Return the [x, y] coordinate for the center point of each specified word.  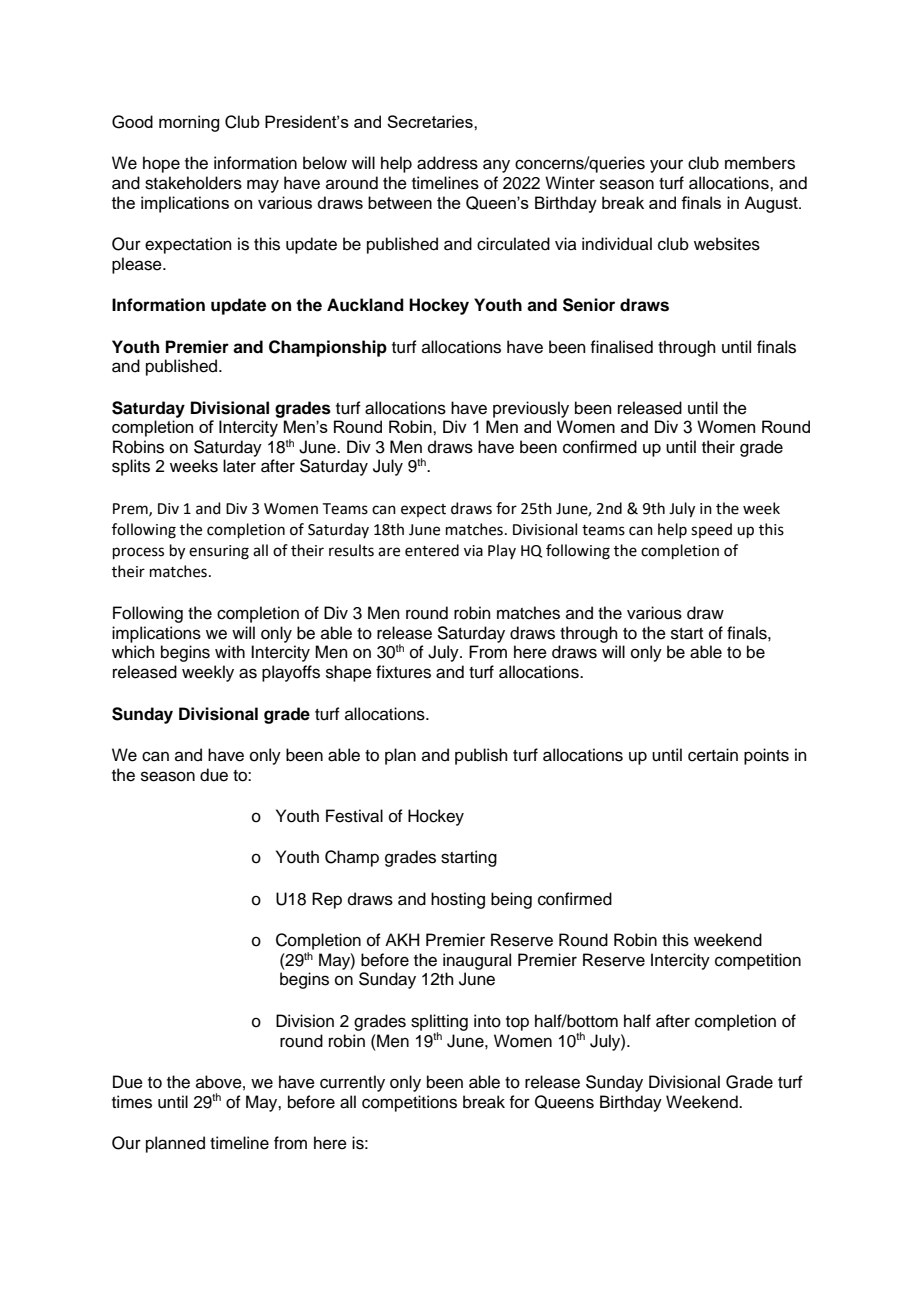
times [132, 1102]
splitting [439, 1023]
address [447, 163]
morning [189, 123]
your [666, 166]
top [517, 1023]
